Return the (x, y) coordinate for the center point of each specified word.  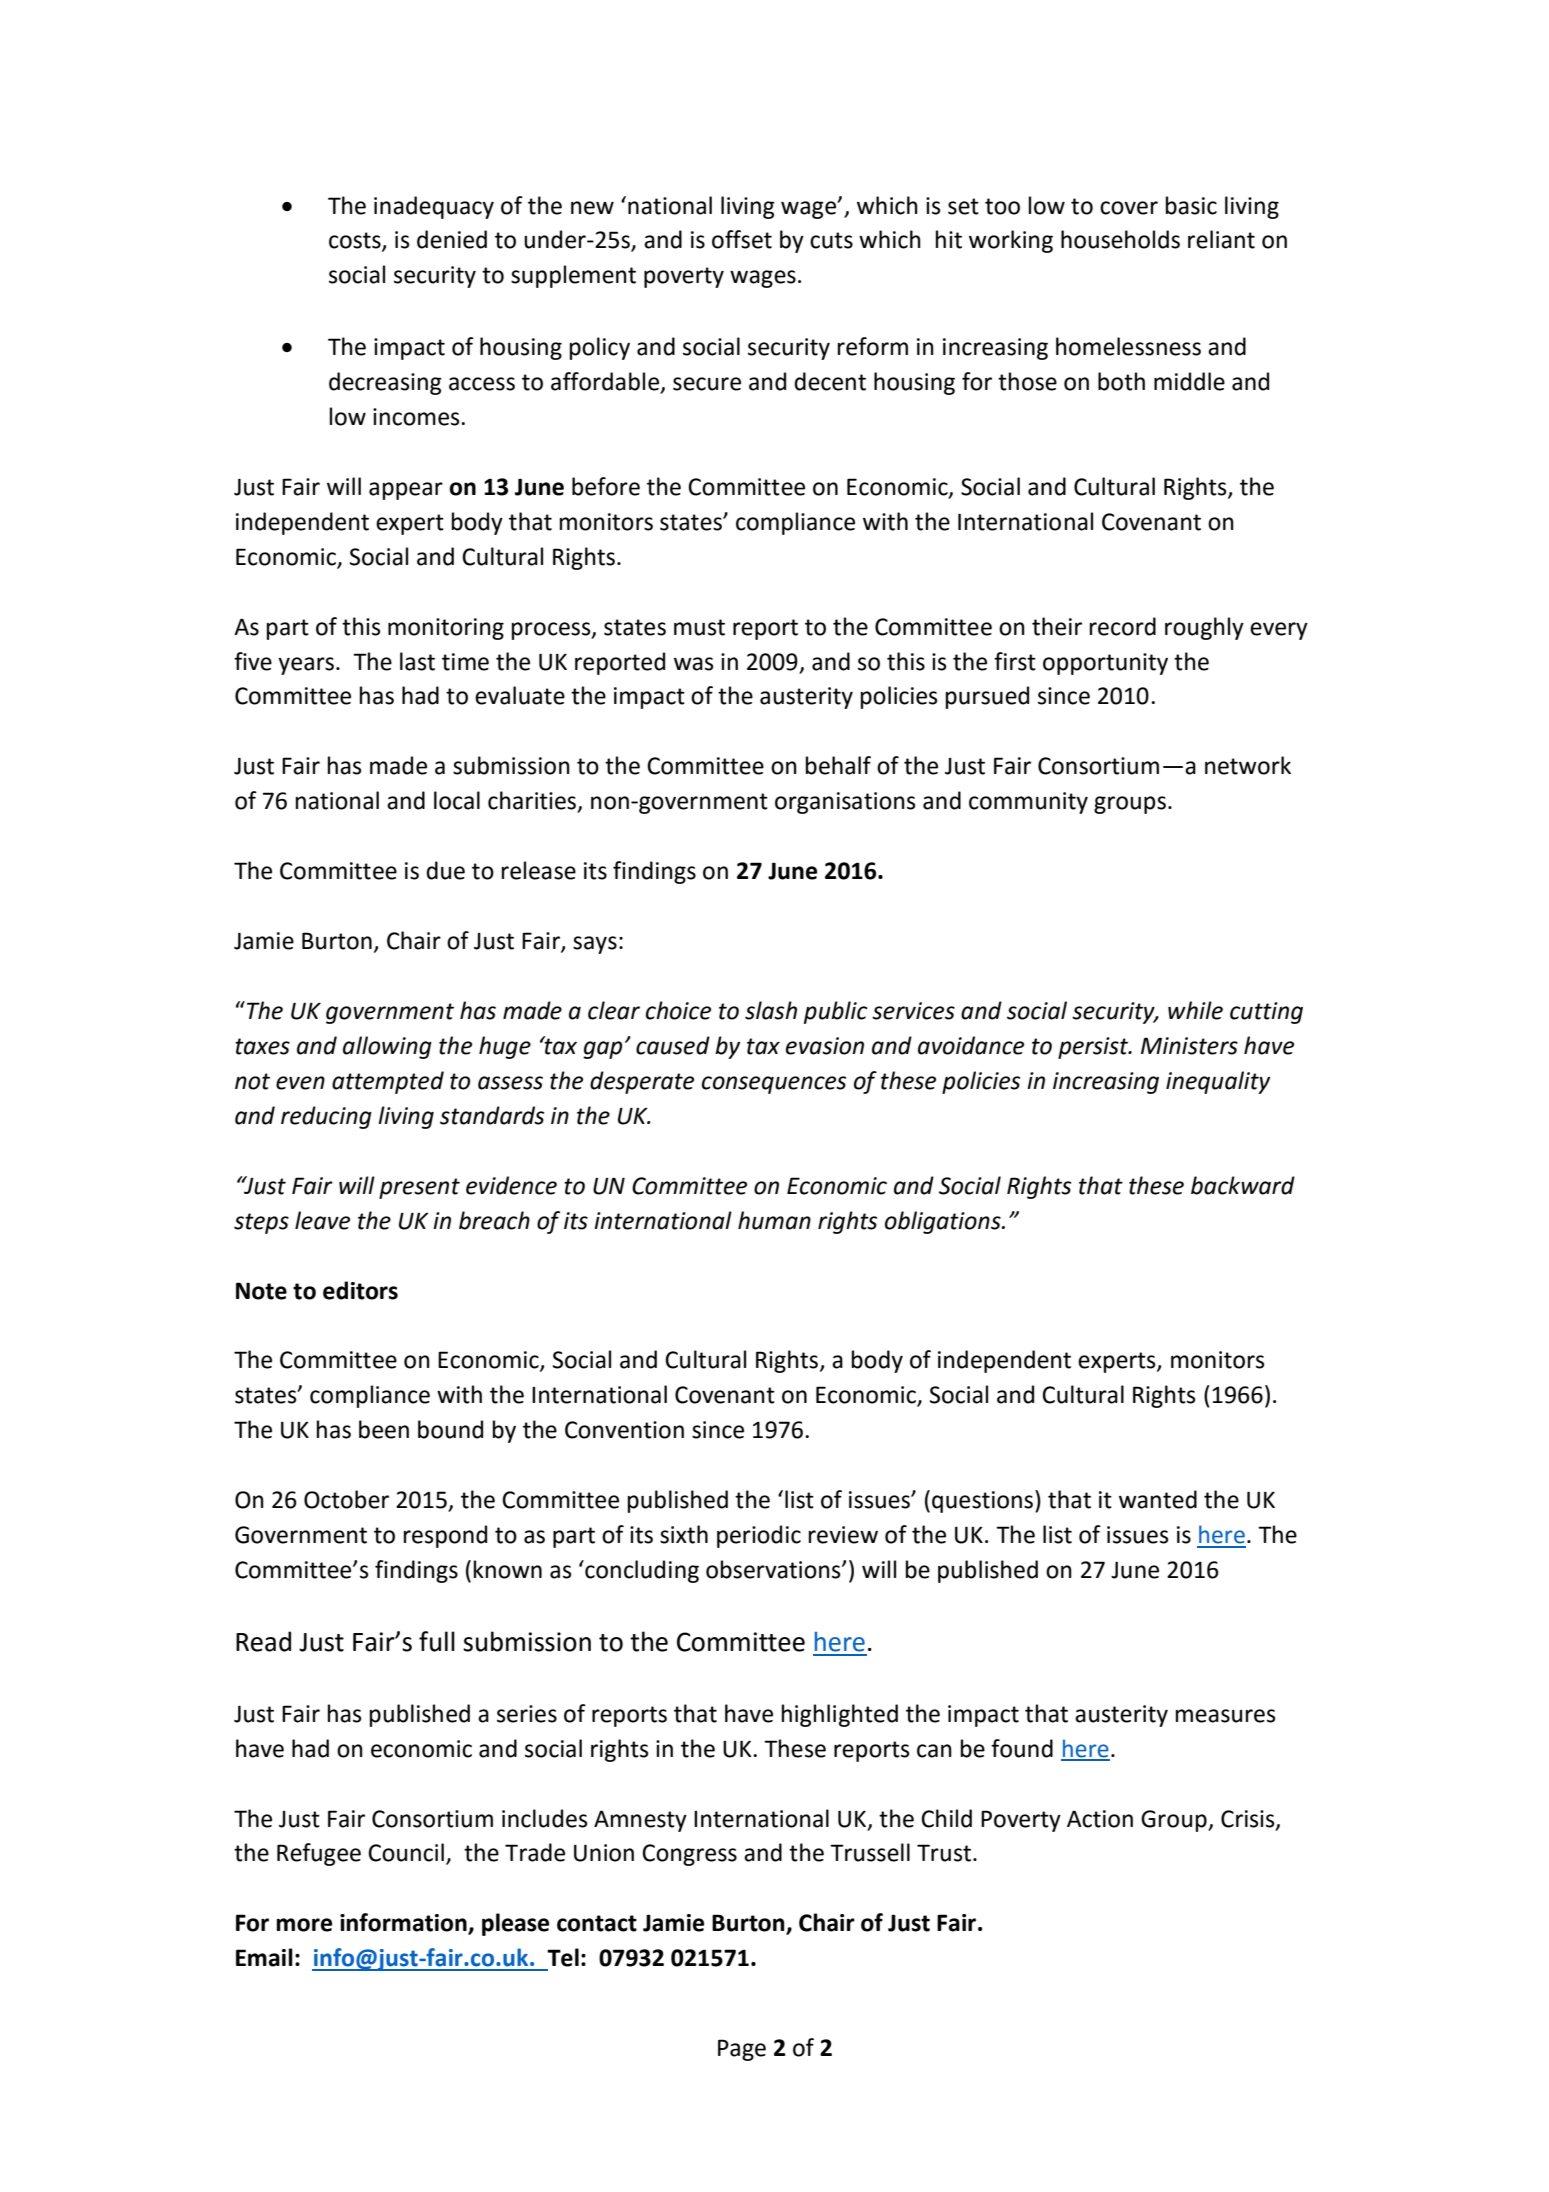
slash (771, 1010)
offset (742, 239)
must (699, 627)
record (1123, 626)
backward (1243, 1185)
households (1120, 239)
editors (360, 1290)
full (437, 1641)
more (304, 1925)
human (774, 1220)
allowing (387, 1047)
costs (356, 241)
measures (1226, 1716)
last (417, 661)
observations (774, 1569)
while (1195, 1010)
